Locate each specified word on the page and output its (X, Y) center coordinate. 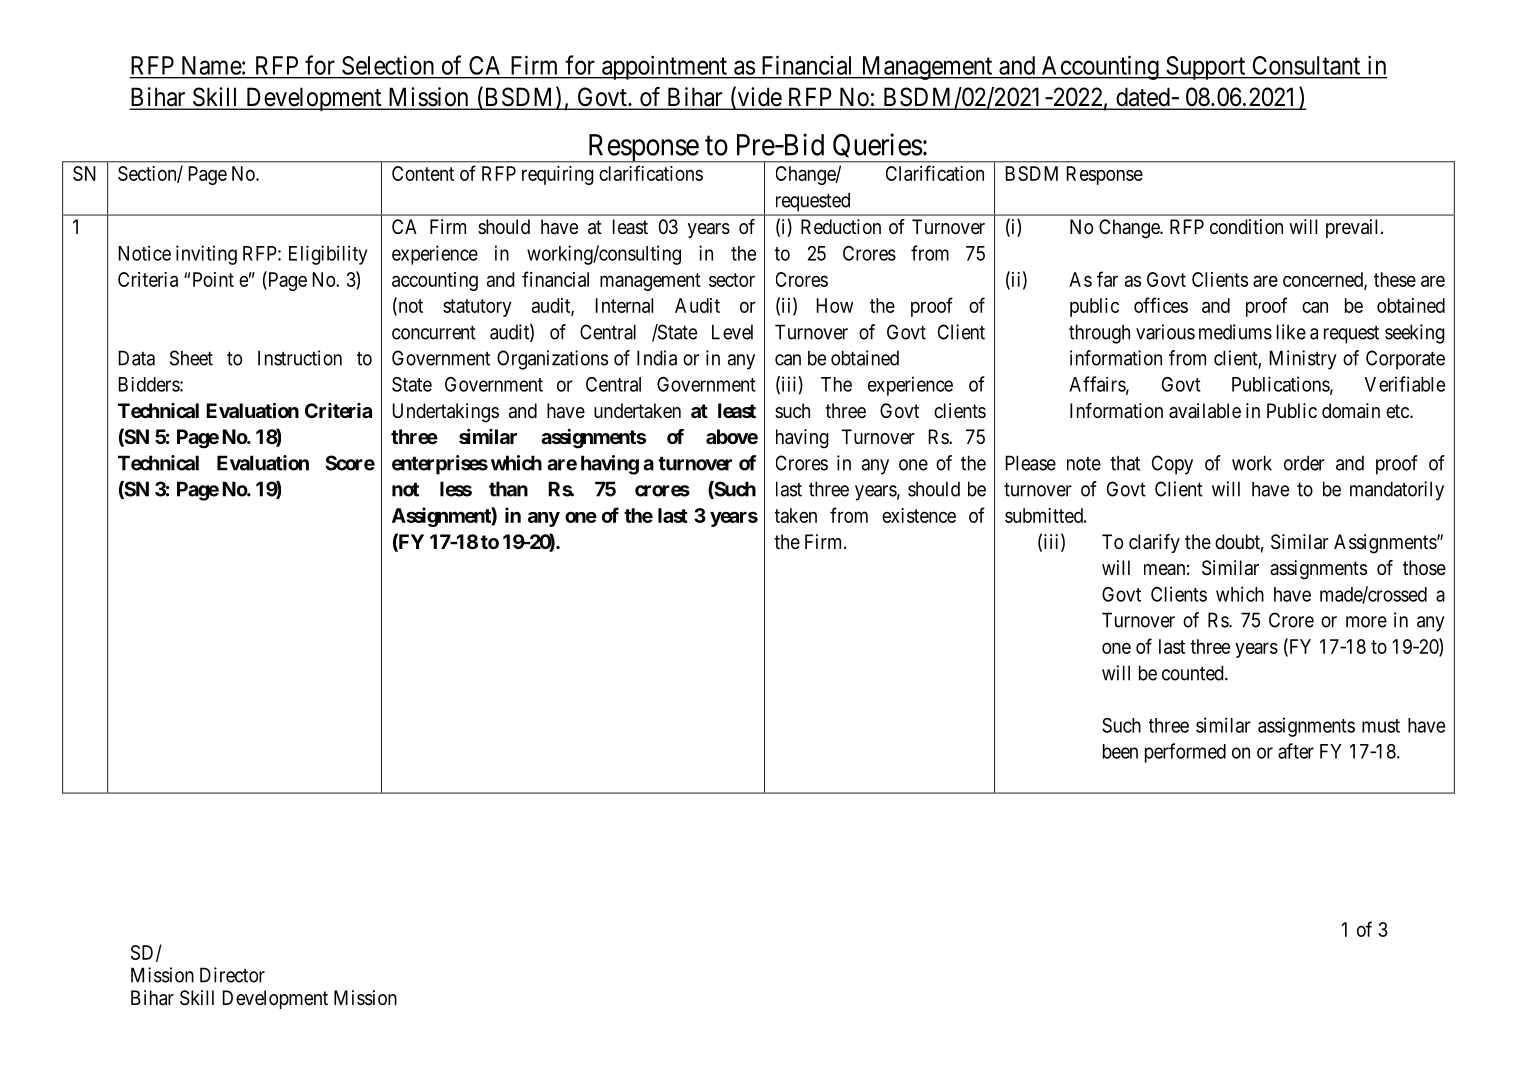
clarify (1154, 543)
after (1296, 751)
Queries (877, 148)
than (508, 489)
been (1120, 751)
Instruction (300, 358)
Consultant (1306, 65)
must (1381, 726)
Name (212, 65)
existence (919, 515)
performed (1185, 753)
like (1291, 332)
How (834, 305)
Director (232, 975)
